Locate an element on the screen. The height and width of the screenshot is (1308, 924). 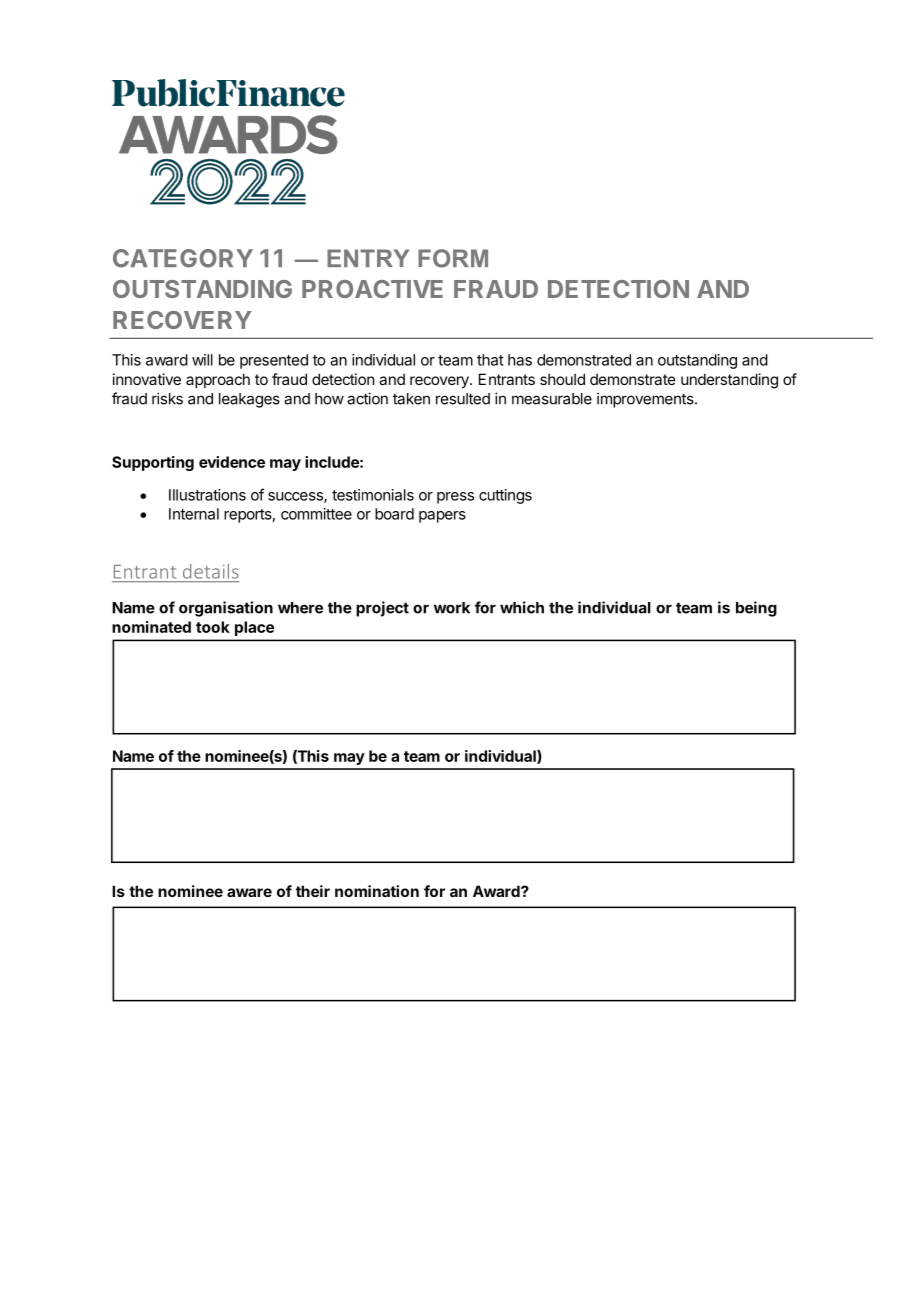
leakages is located at coordinates (249, 400).
